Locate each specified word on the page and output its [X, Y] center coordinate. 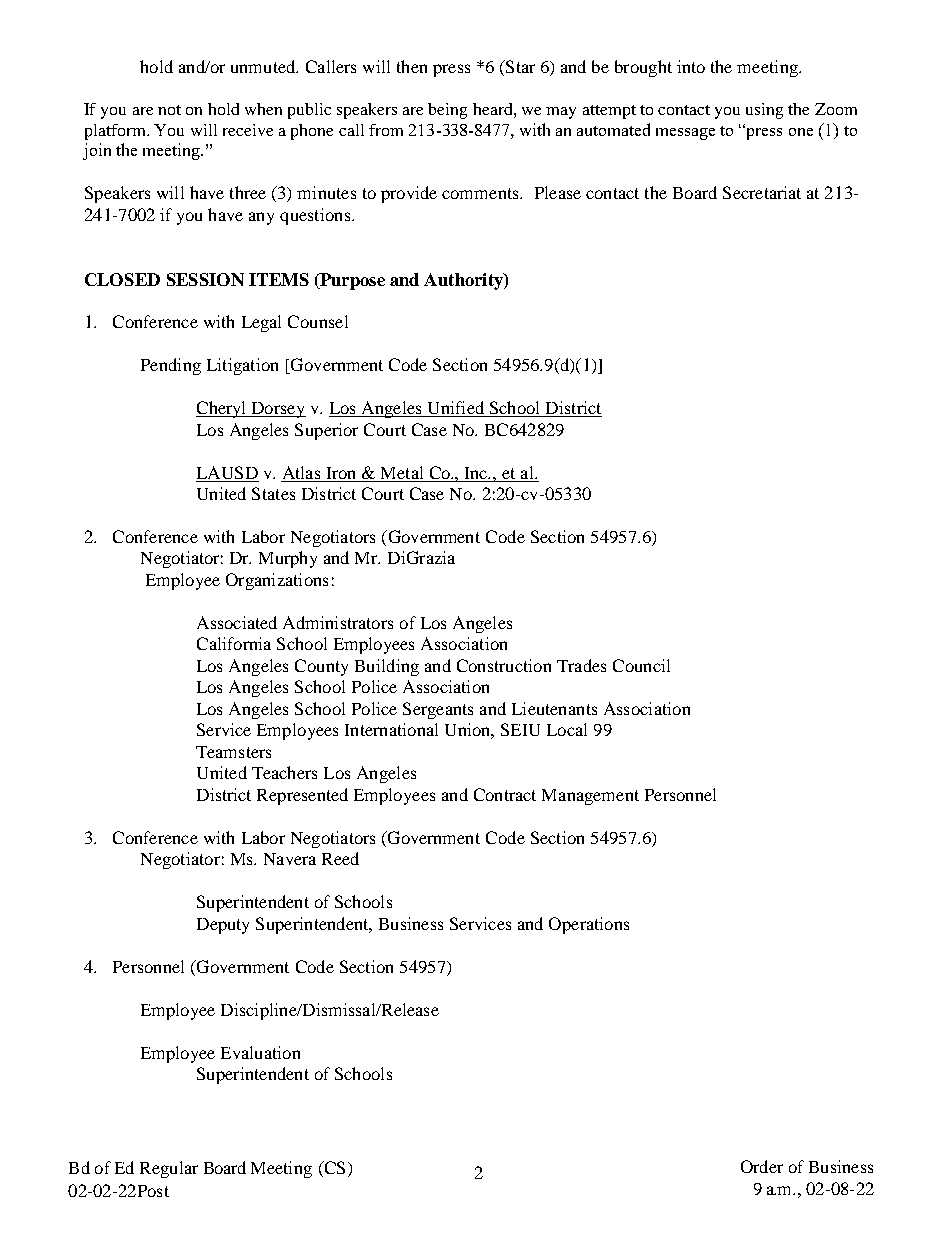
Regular [169, 1169]
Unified [455, 409]
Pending [171, 366]
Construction [504, 665]
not [169, 110]
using [764, 111]
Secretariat [762, 192]
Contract [505, 794]
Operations [589, 925]
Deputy [223, 926]
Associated [237, 622]
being [447, 111]
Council [641, 665]
